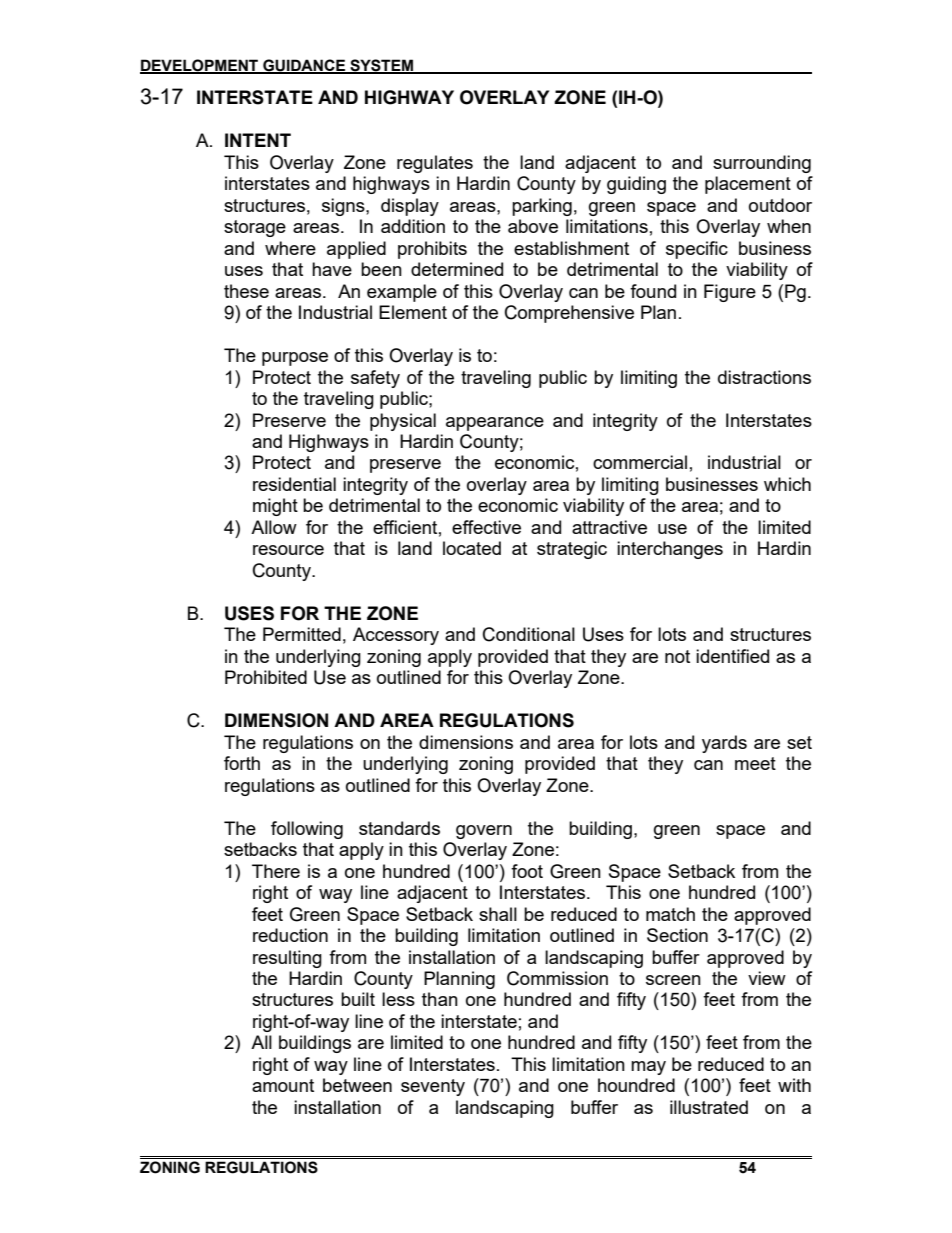 The image size is (952, 1233). Describe the element at coordinates (435, 164) in the screenshot. I see `regulates` at that location.
